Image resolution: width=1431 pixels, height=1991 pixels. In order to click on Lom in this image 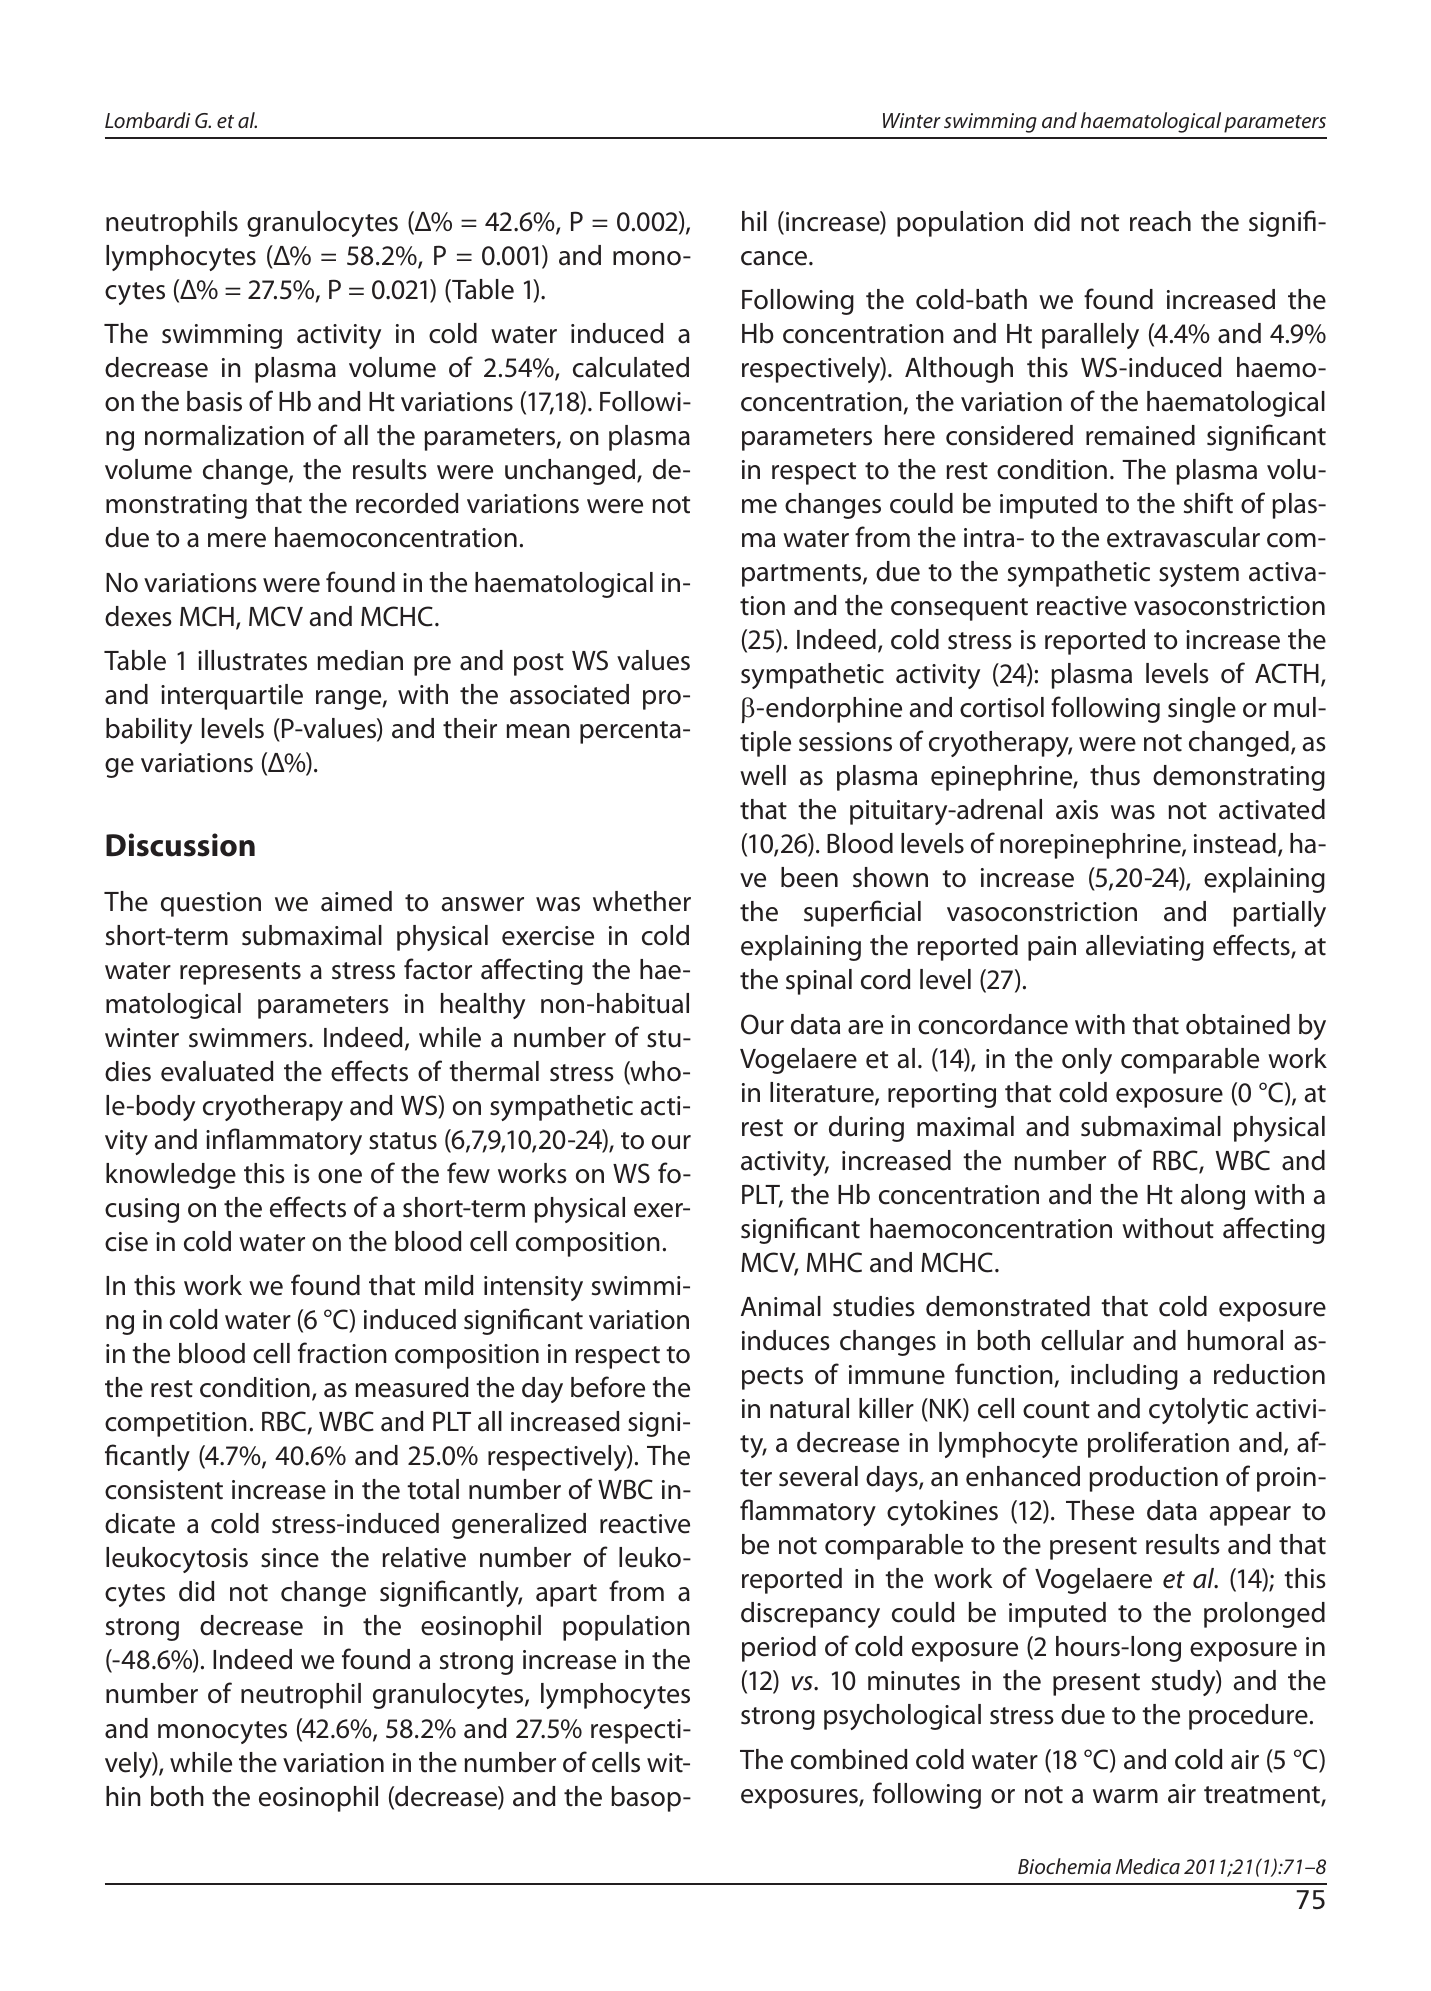, I will do `click(123, 120)`.
